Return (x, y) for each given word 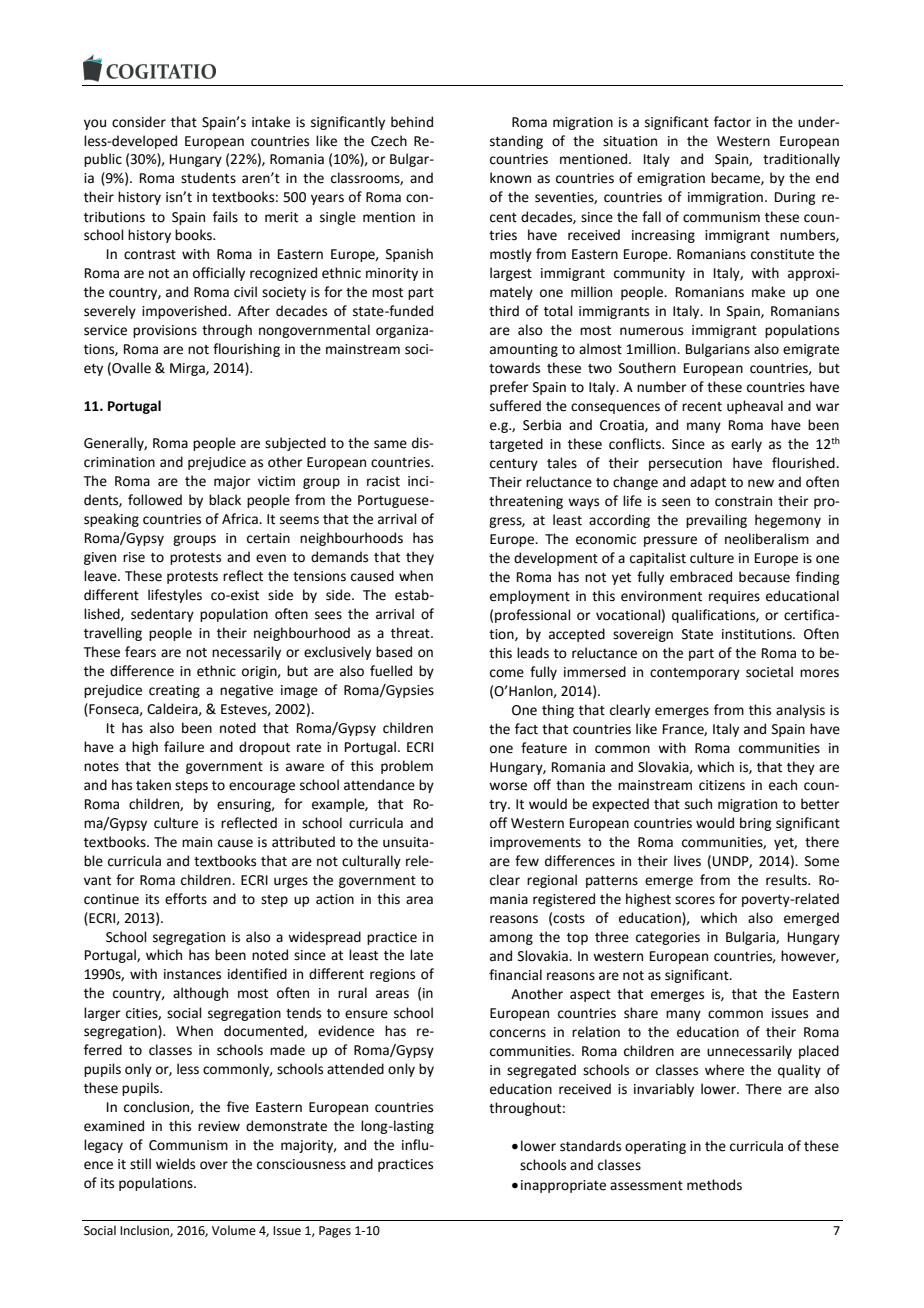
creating (174, 691)
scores (695, 900)
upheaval (755, 407)
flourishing (246, 350)
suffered (515, 406)
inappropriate (563, 1186)
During (795, 198)
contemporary (695, 674)
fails (225, 217)
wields (175, 1164)
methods (714, 1185)
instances (192, 974)
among (511, 939)
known (510, 178)
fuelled (391, 671)
